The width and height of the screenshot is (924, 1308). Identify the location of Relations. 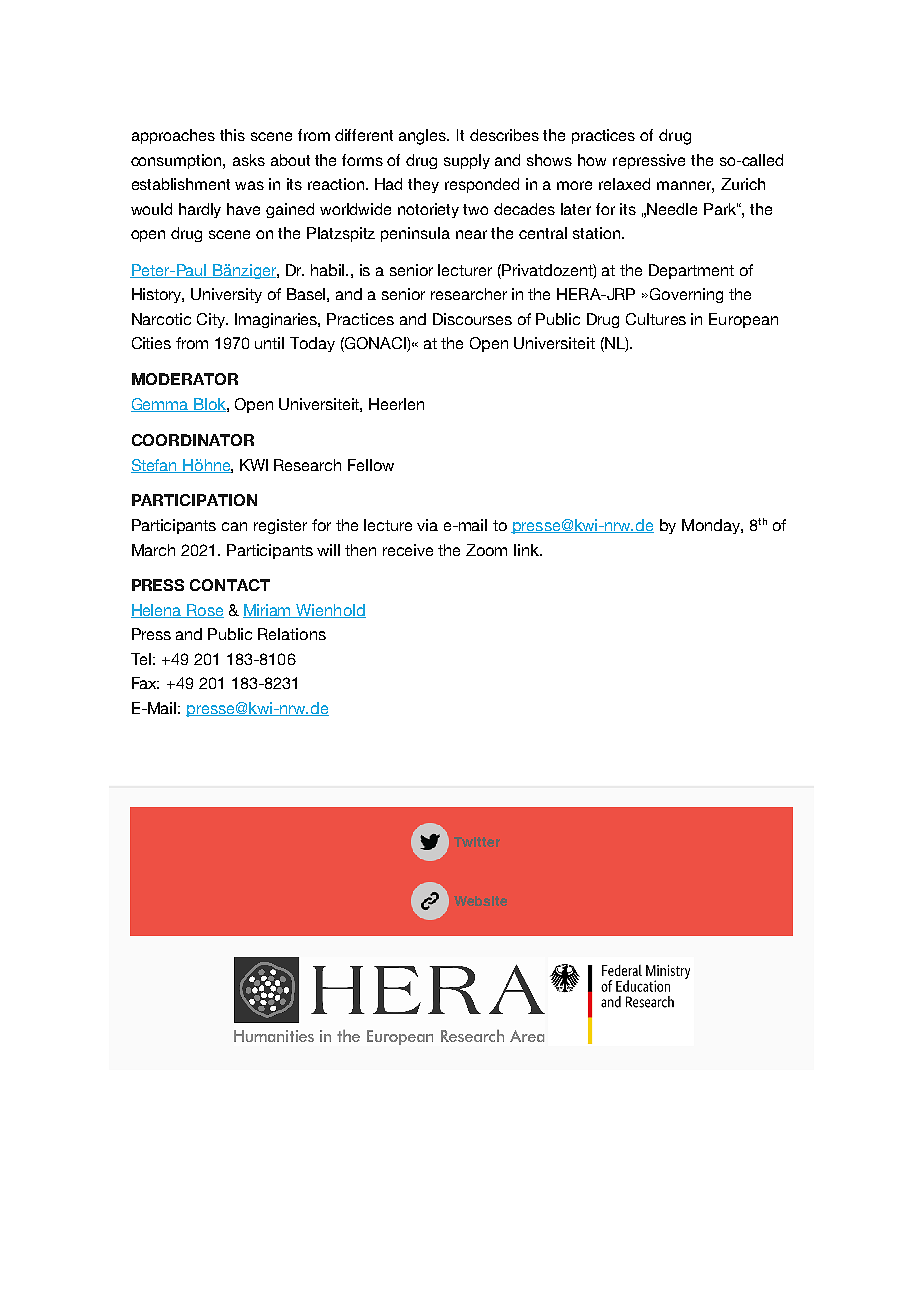
(292, 634).
